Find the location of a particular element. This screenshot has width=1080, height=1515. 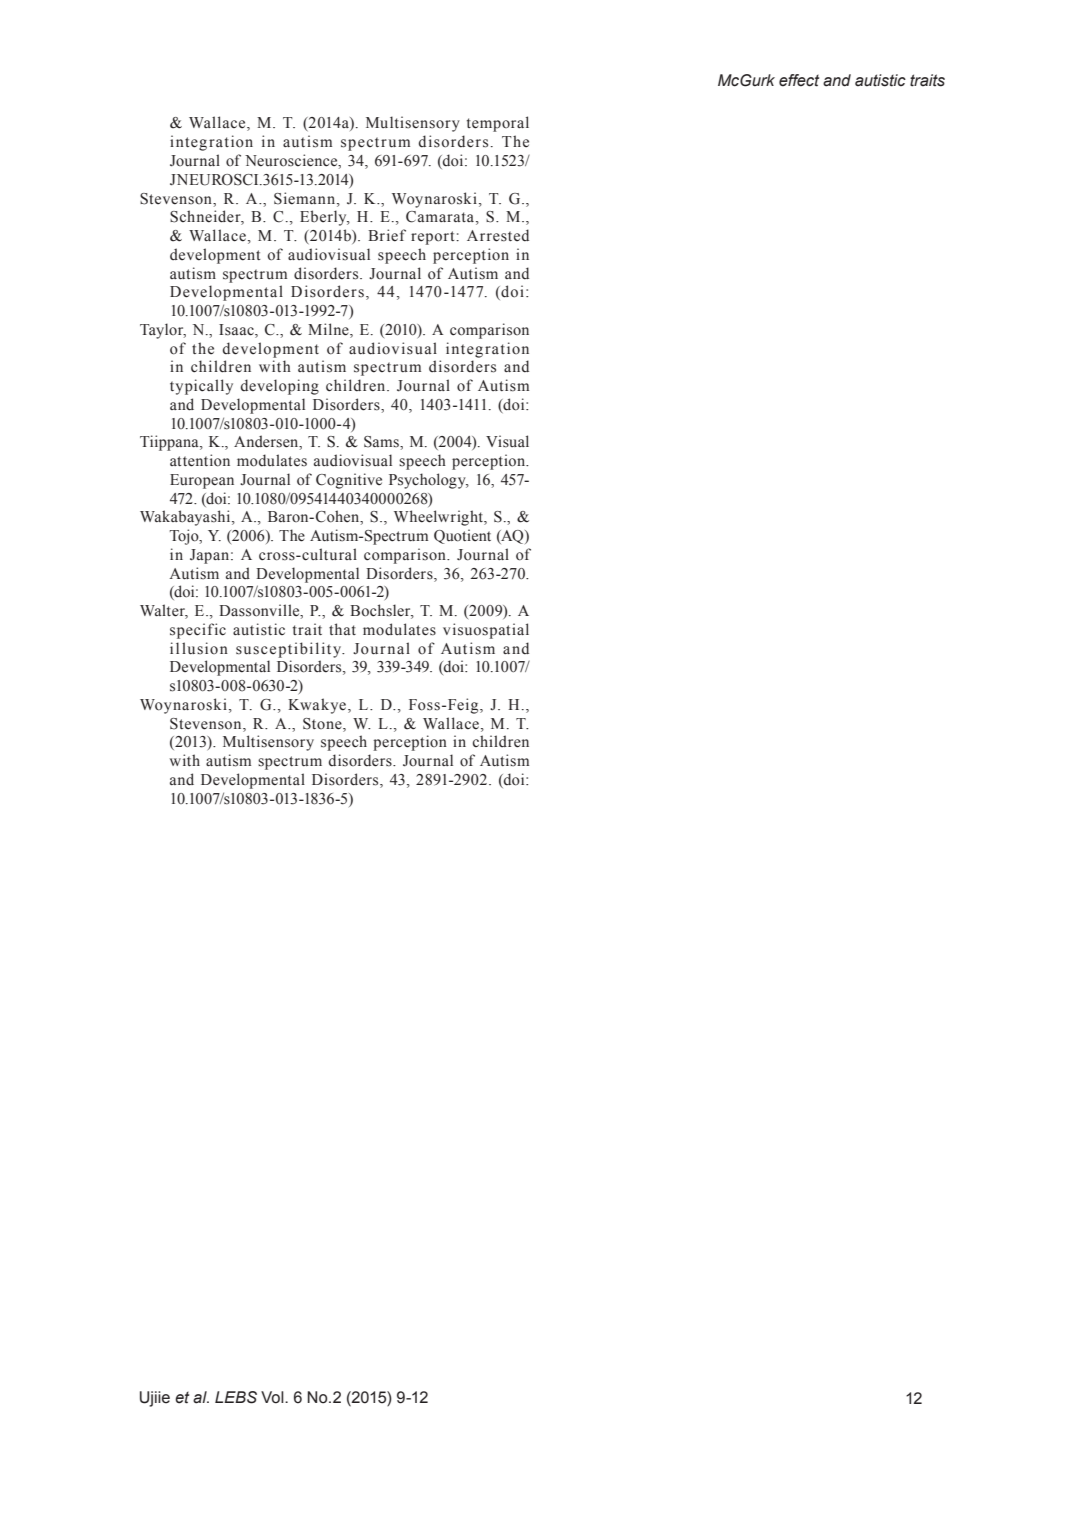

Quotient is located at coordinates (462, 536).
